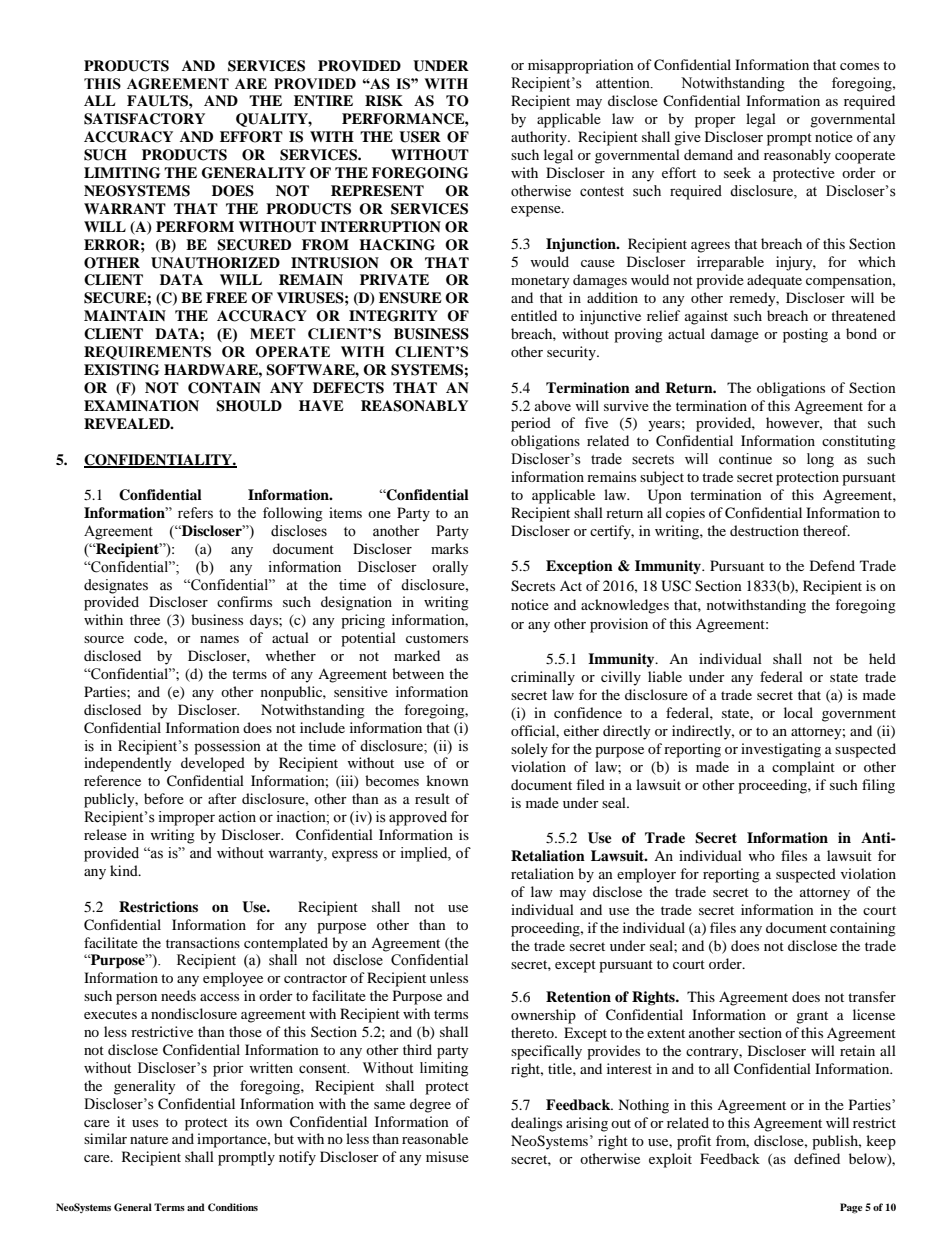 The width and height of the page is (952, 1233). I want to click on solely, so click(529, 750).
